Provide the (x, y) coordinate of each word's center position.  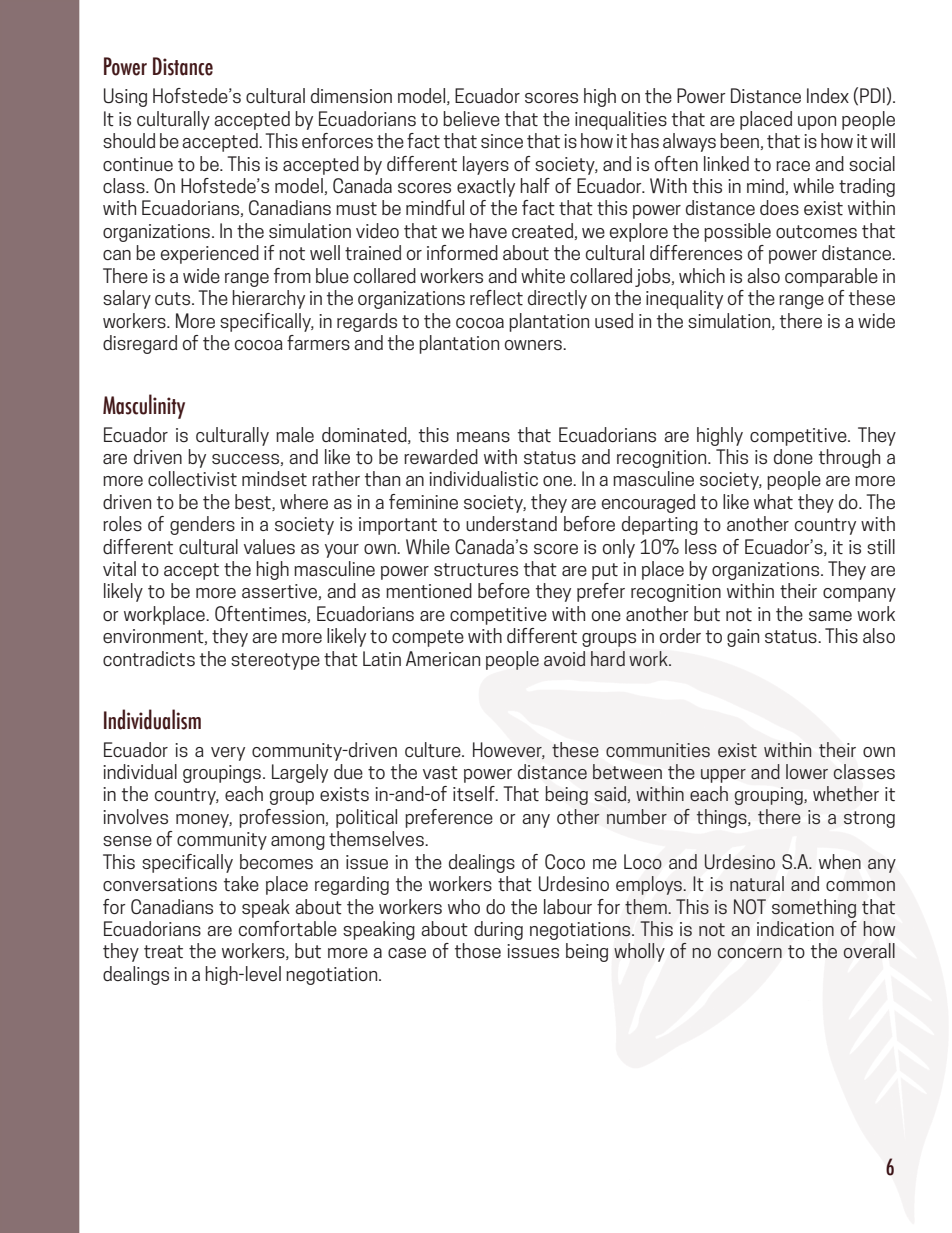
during (498, 930)
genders (202, 525)
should (129, 140)
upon (817, 123)
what (773, 501)
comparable (831, 277)
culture (434, 749)
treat (163, 951)
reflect (496, 297)
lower (807, 771)
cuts (174, 298)
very (228, 754)
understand (511, 523)
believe (471, 118)
